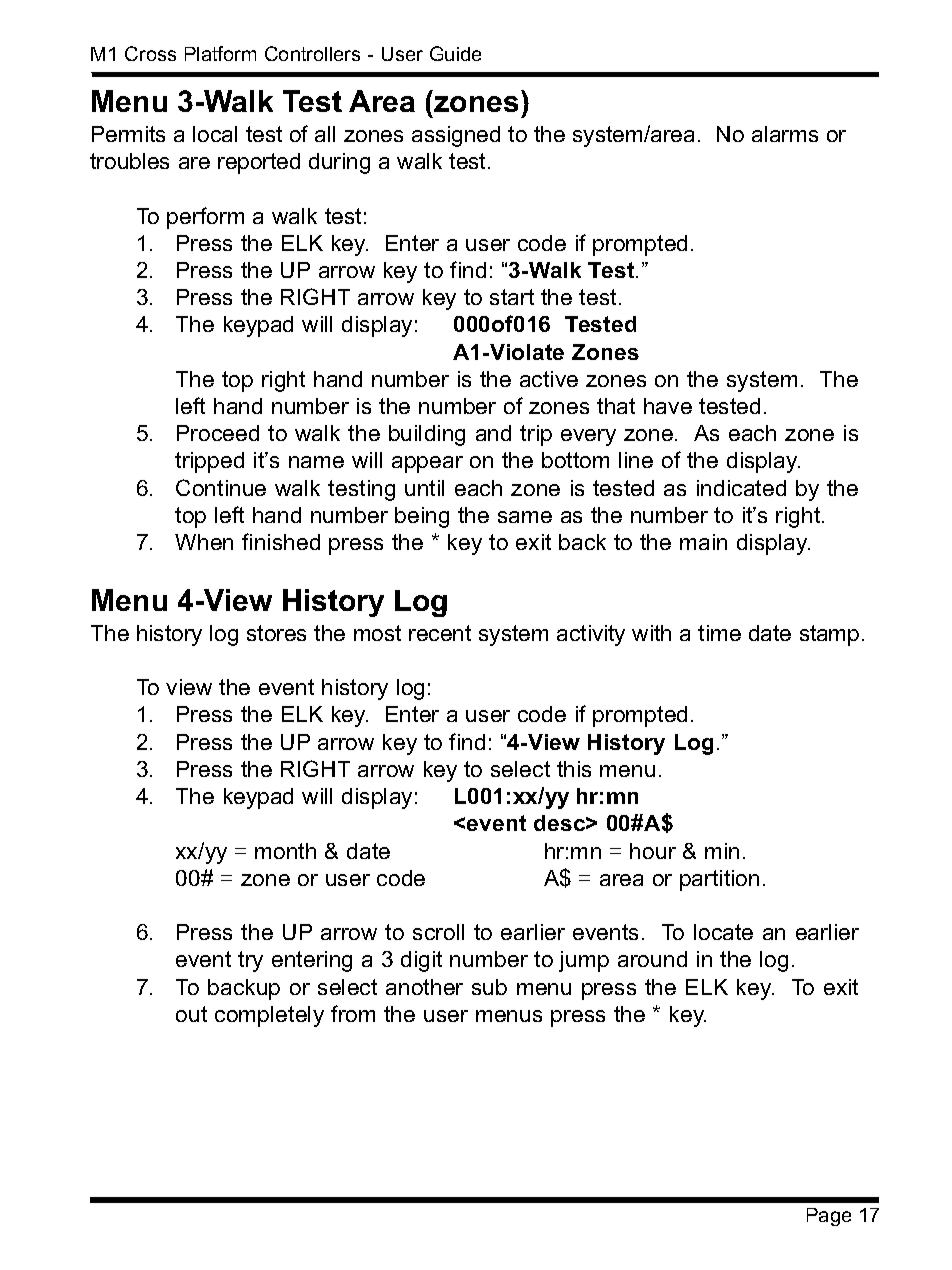  Describe the element at coordinates (440, 633) in the page. I see `recent` at that location.
